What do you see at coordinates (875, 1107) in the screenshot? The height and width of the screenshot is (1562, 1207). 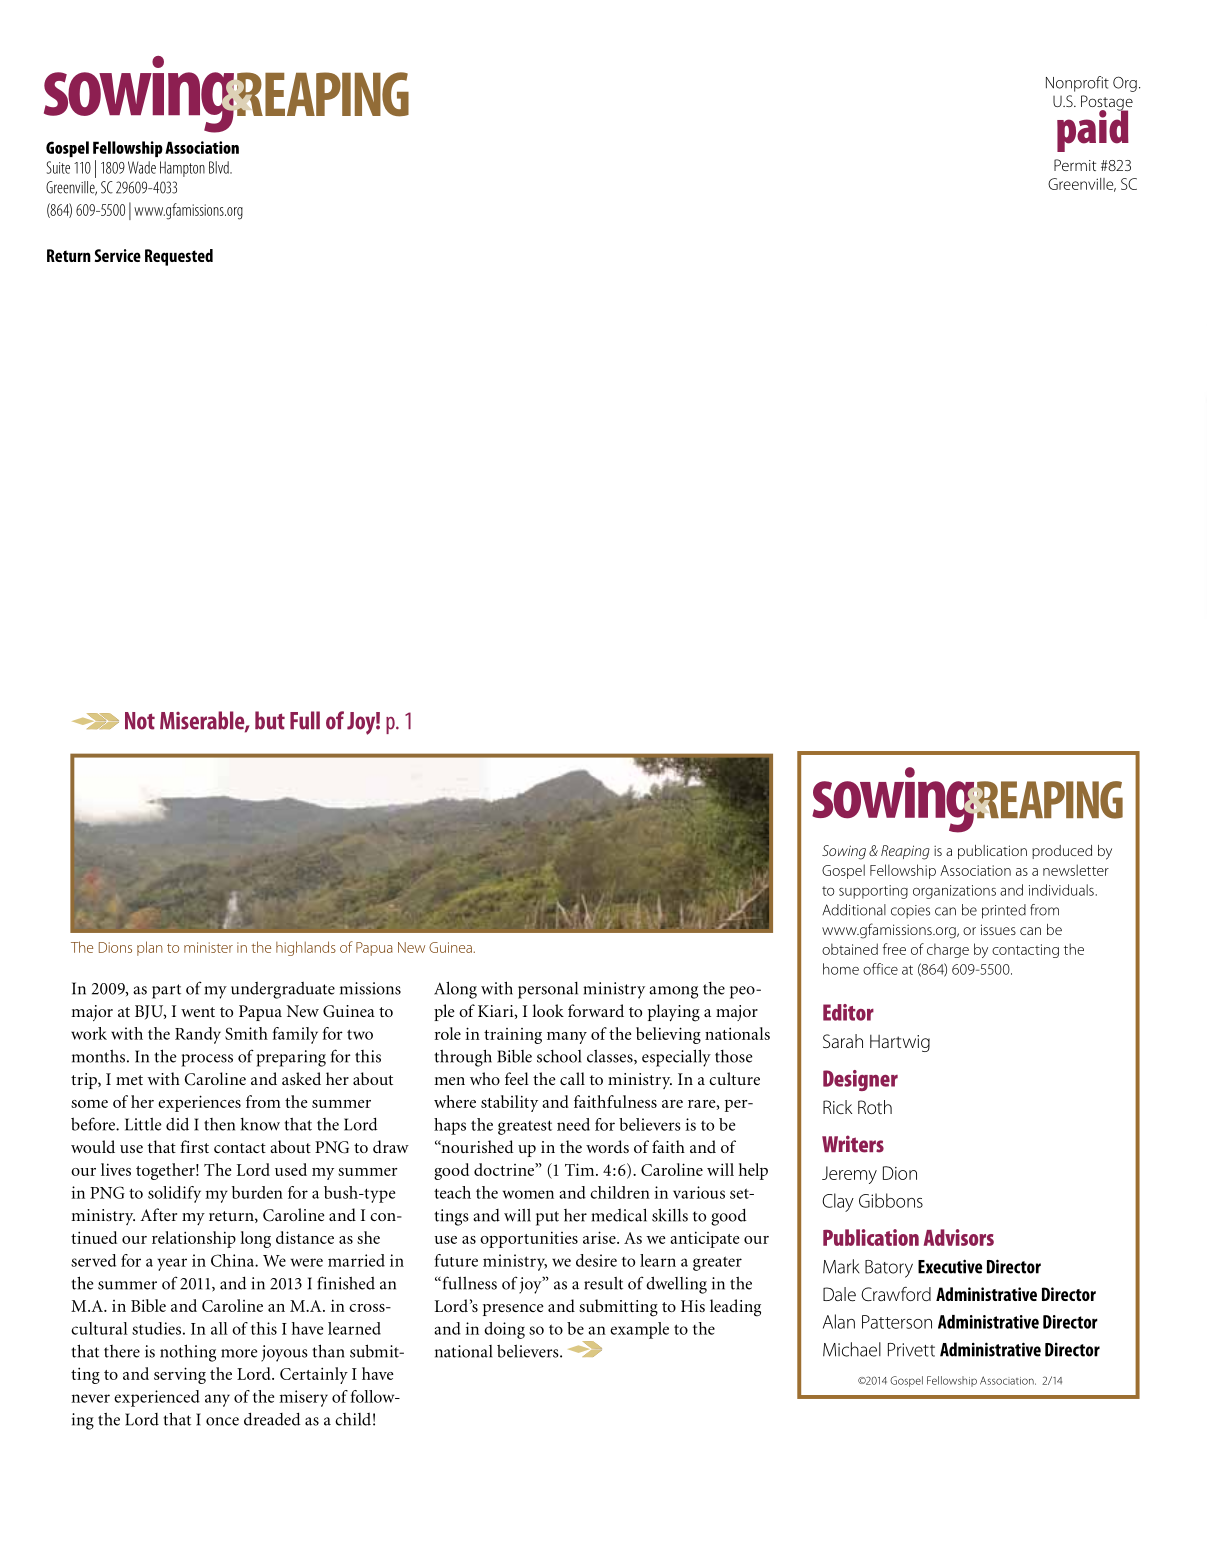 I see `Roth` at bounding box center [875, 1107].
